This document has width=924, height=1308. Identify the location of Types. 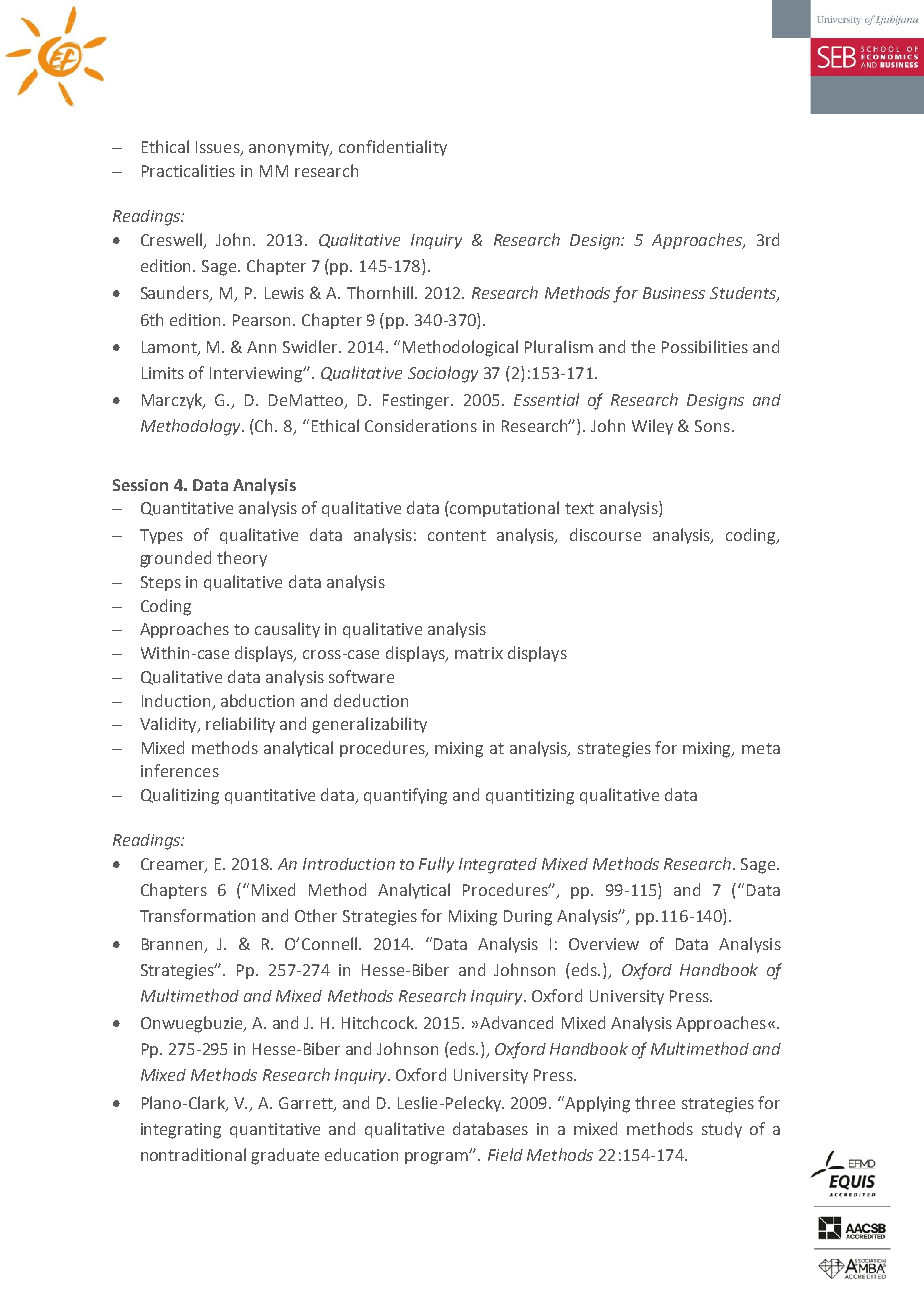
(161, 536).
